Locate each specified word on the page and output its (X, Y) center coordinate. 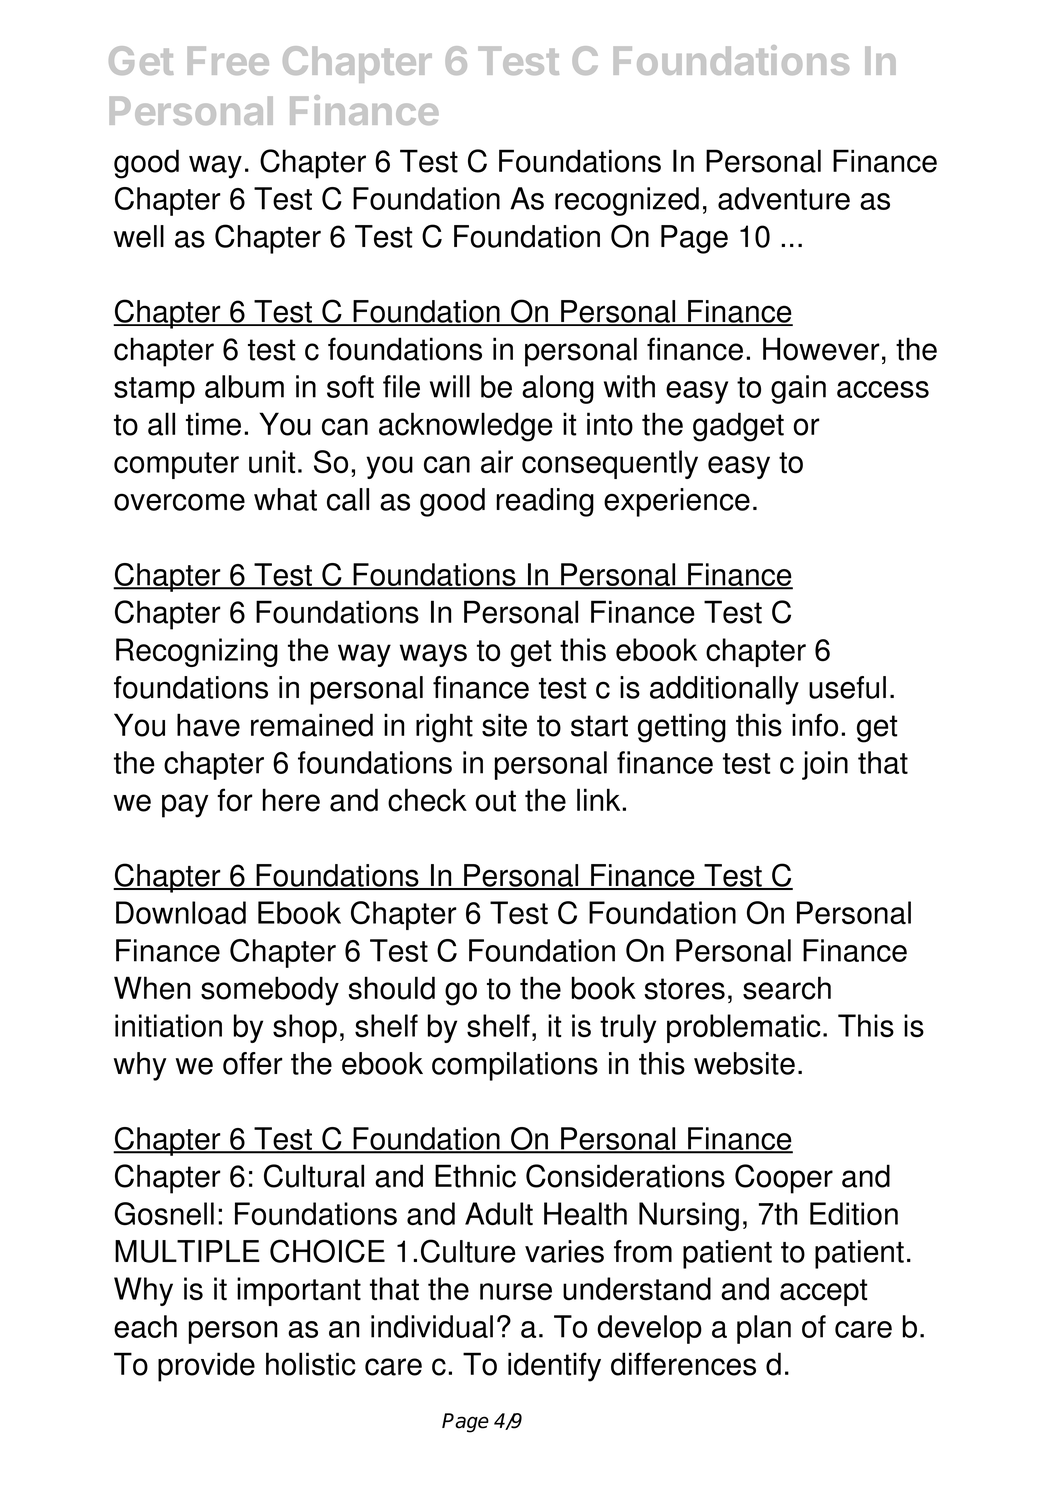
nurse (516, 1292)
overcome (179, 502)
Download (181, 913)
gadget (738, 427)
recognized (627, 201)
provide (206, 1367)
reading (545, 502)
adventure (784, 198)
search (787, 988)
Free (228, 60)
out (496, 801)
